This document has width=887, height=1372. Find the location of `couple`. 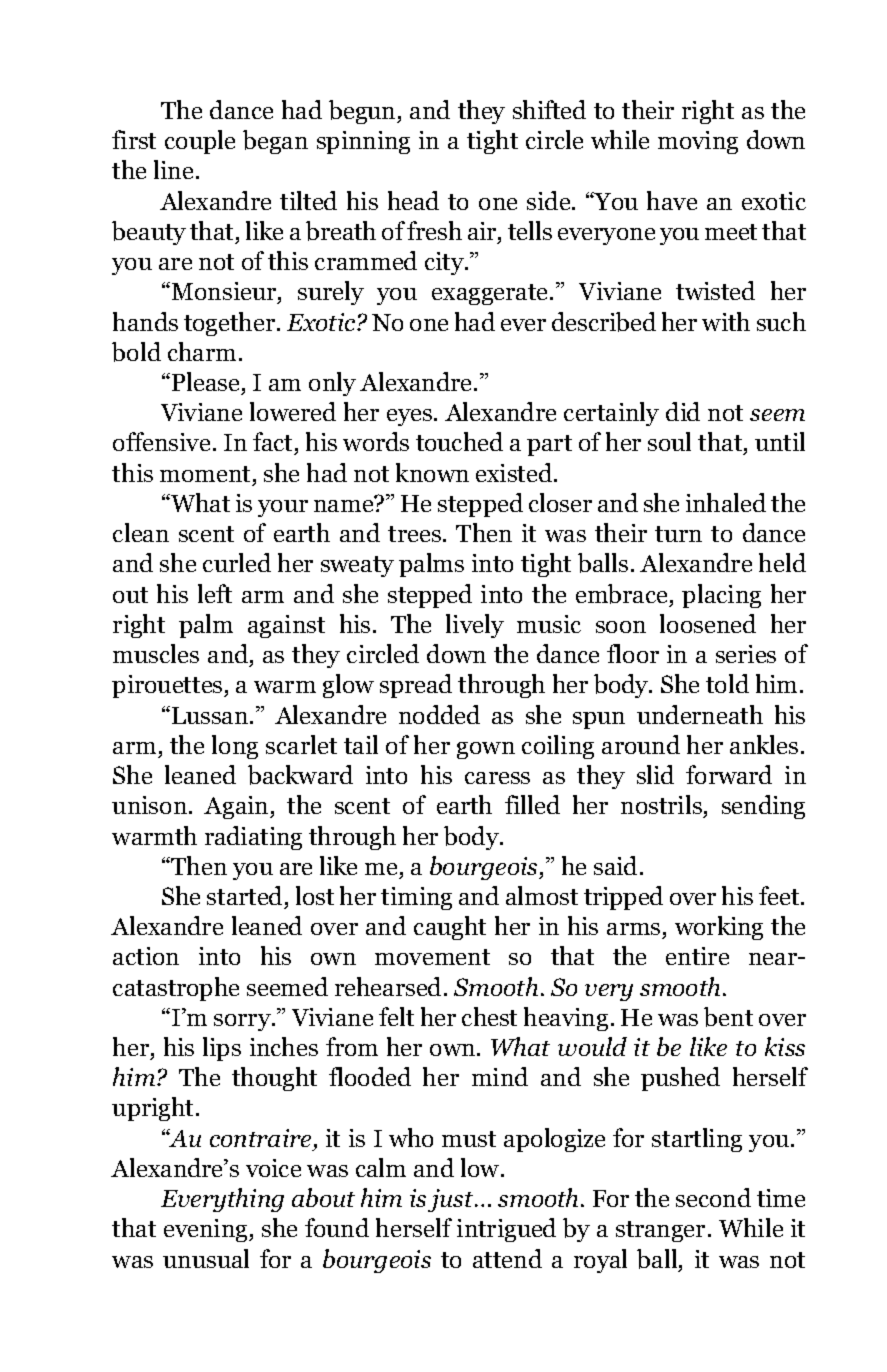

couple is located at coordinates (200, 142).
